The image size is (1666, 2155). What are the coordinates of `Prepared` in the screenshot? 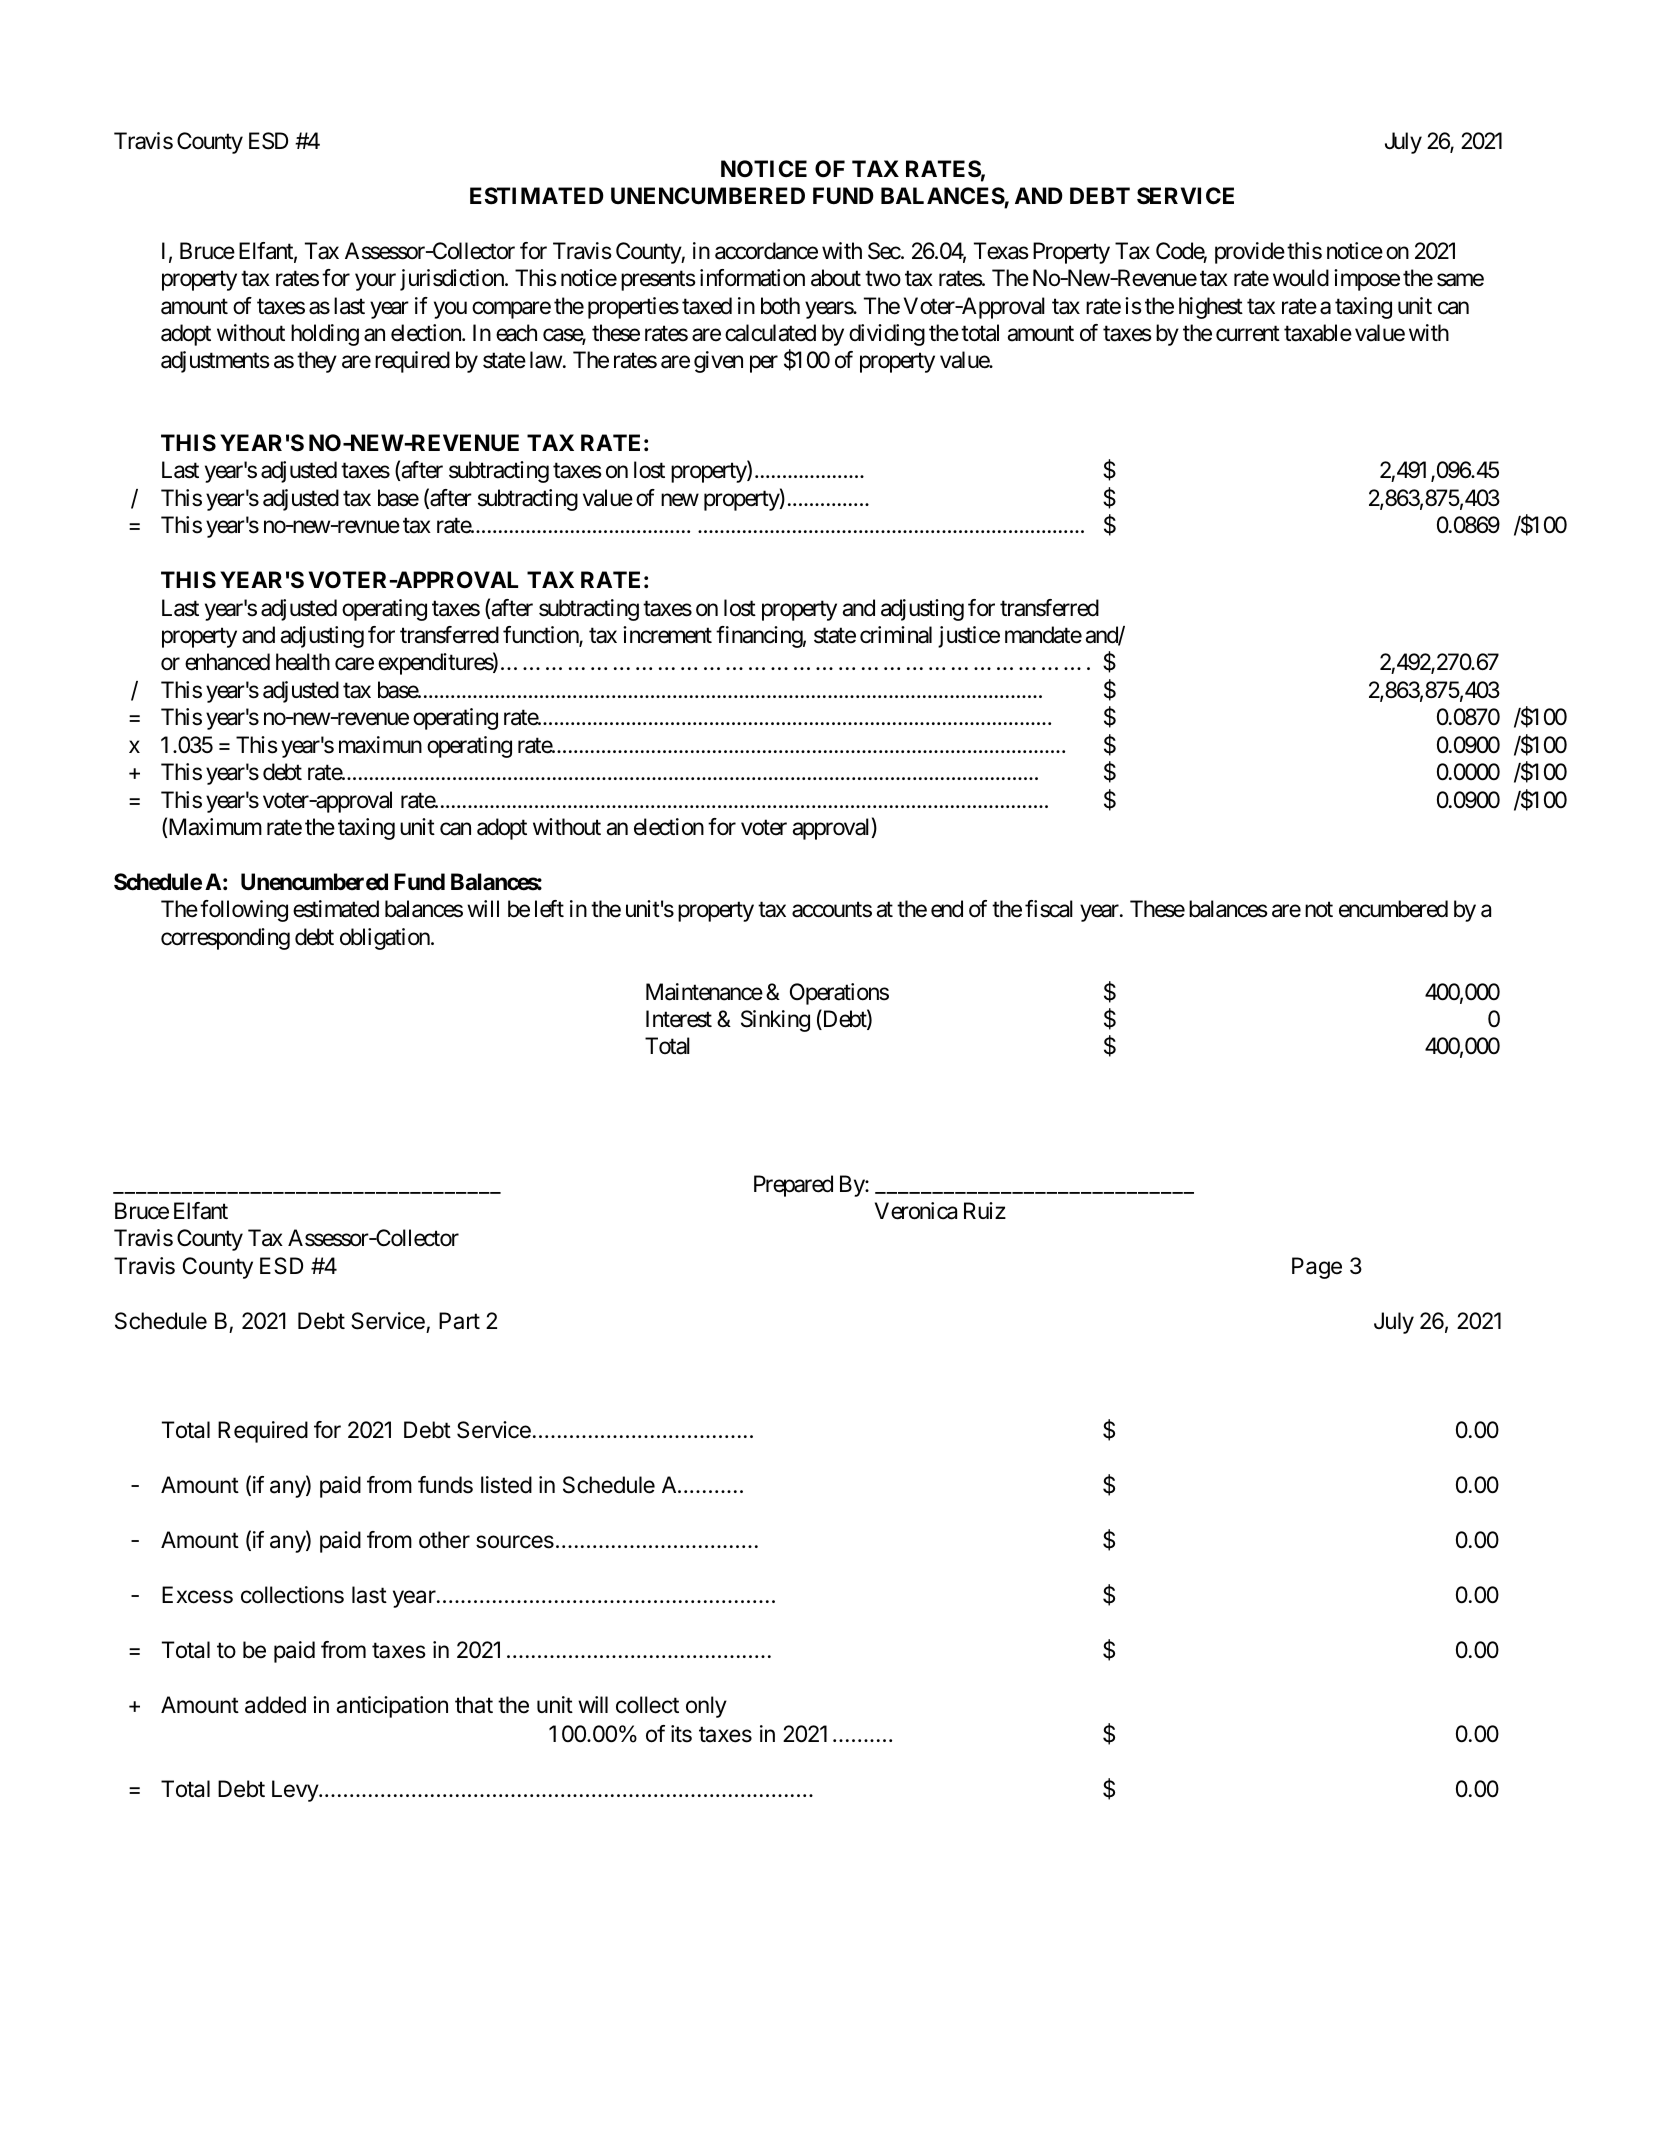 It's located at (793, 1186).
